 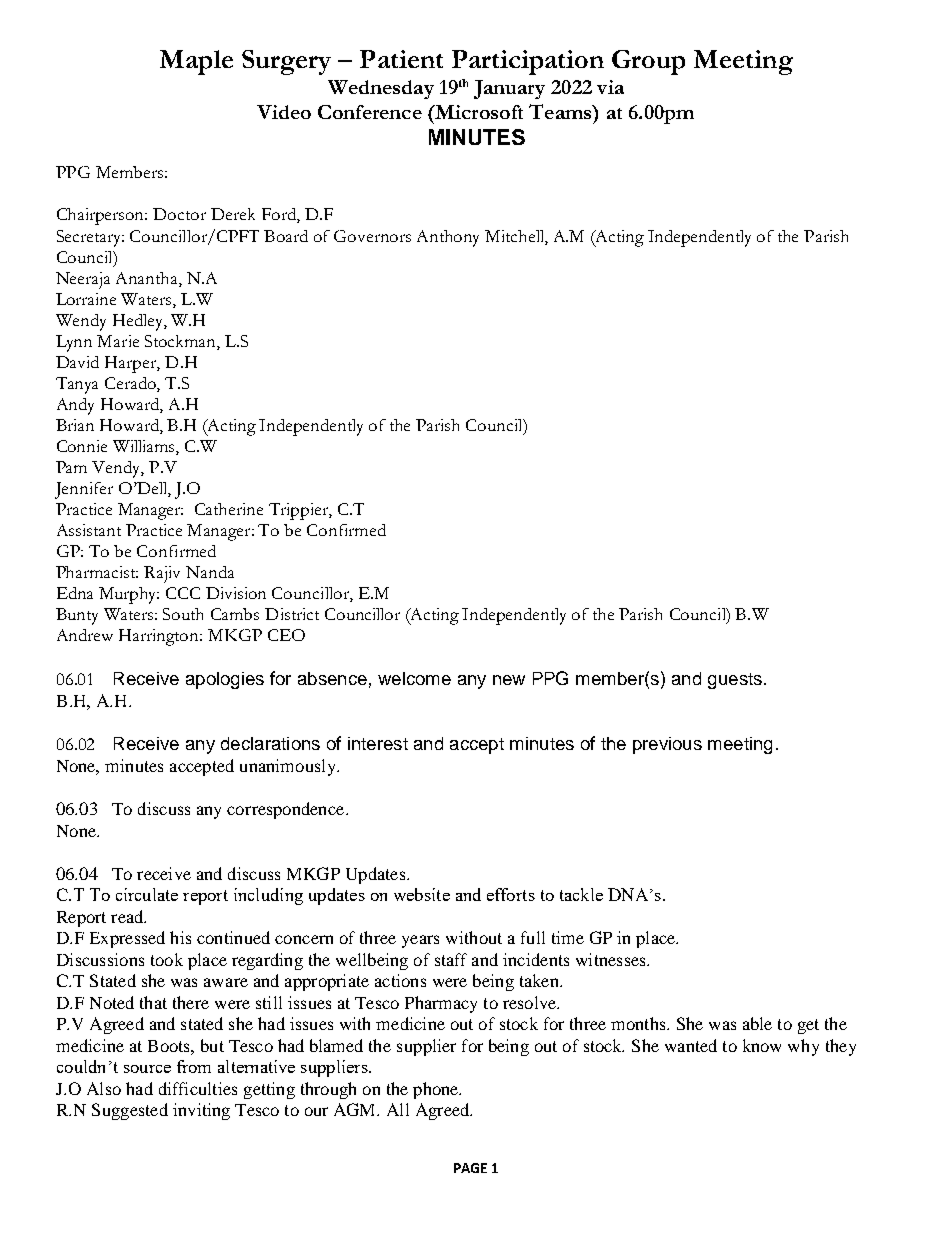 I want to click on years, so click(x=420, y=941).
